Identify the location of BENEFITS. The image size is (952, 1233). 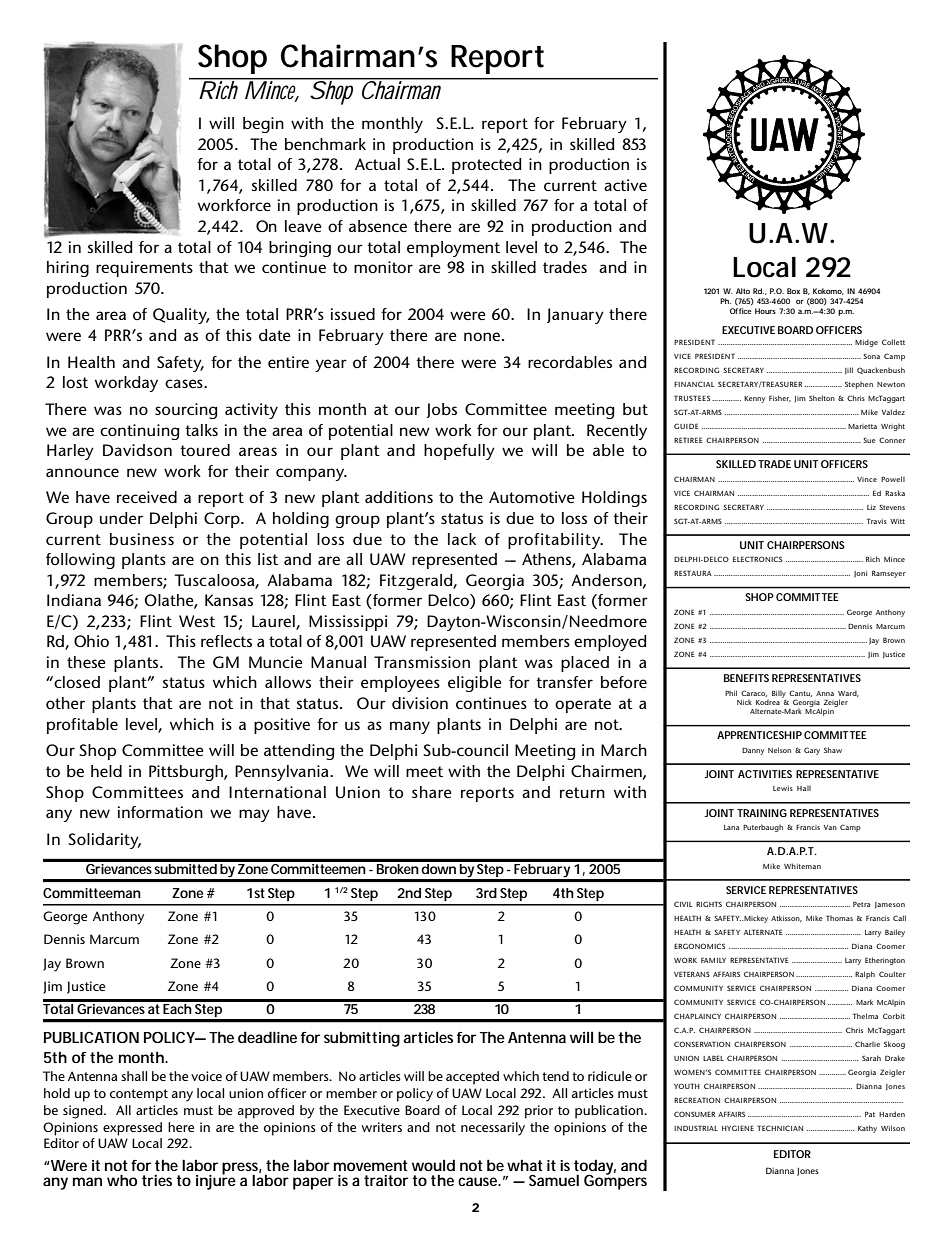
(746, 678).
